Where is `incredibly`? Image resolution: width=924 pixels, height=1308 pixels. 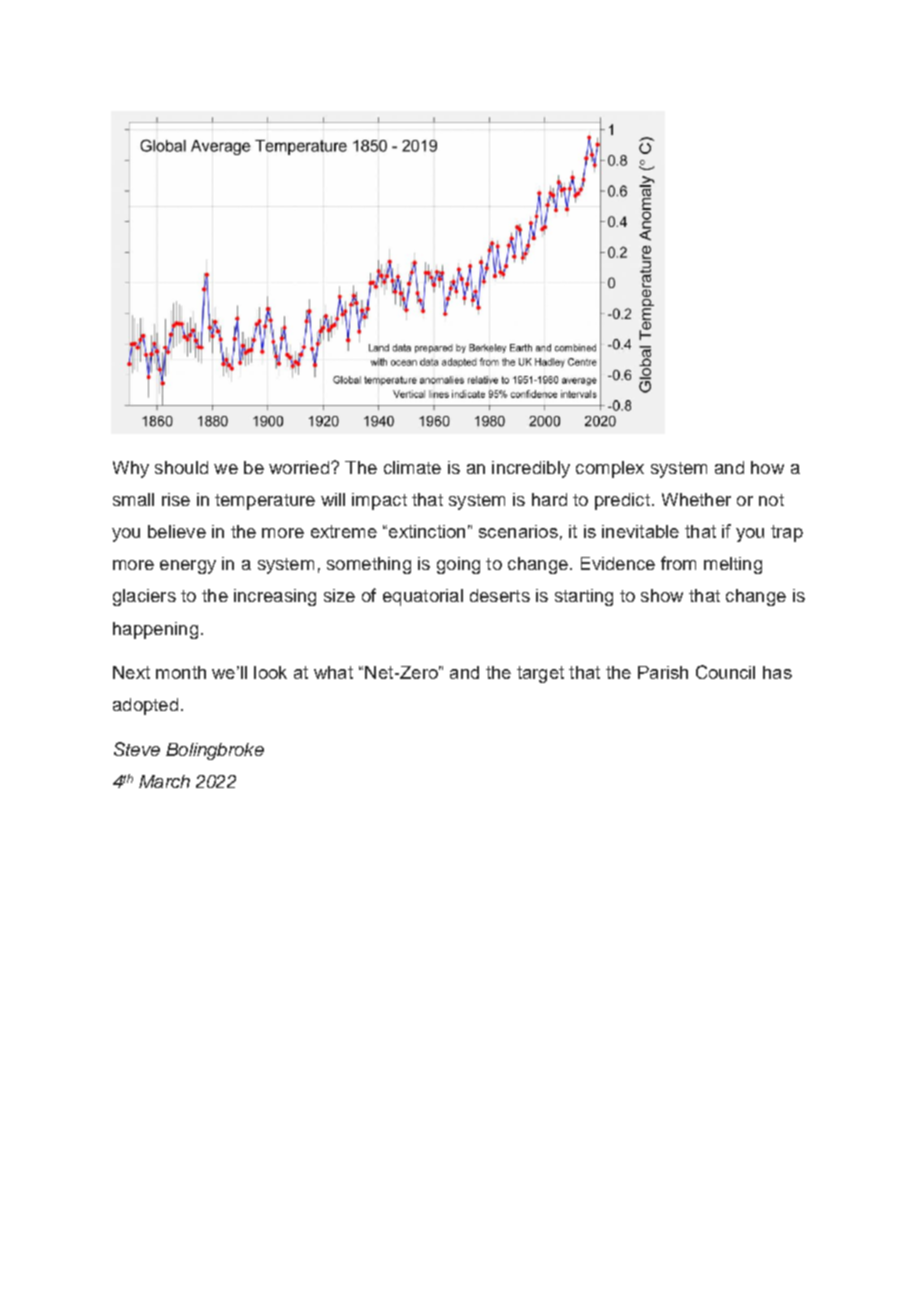 incredibly is located at coordinates (531, 469).
